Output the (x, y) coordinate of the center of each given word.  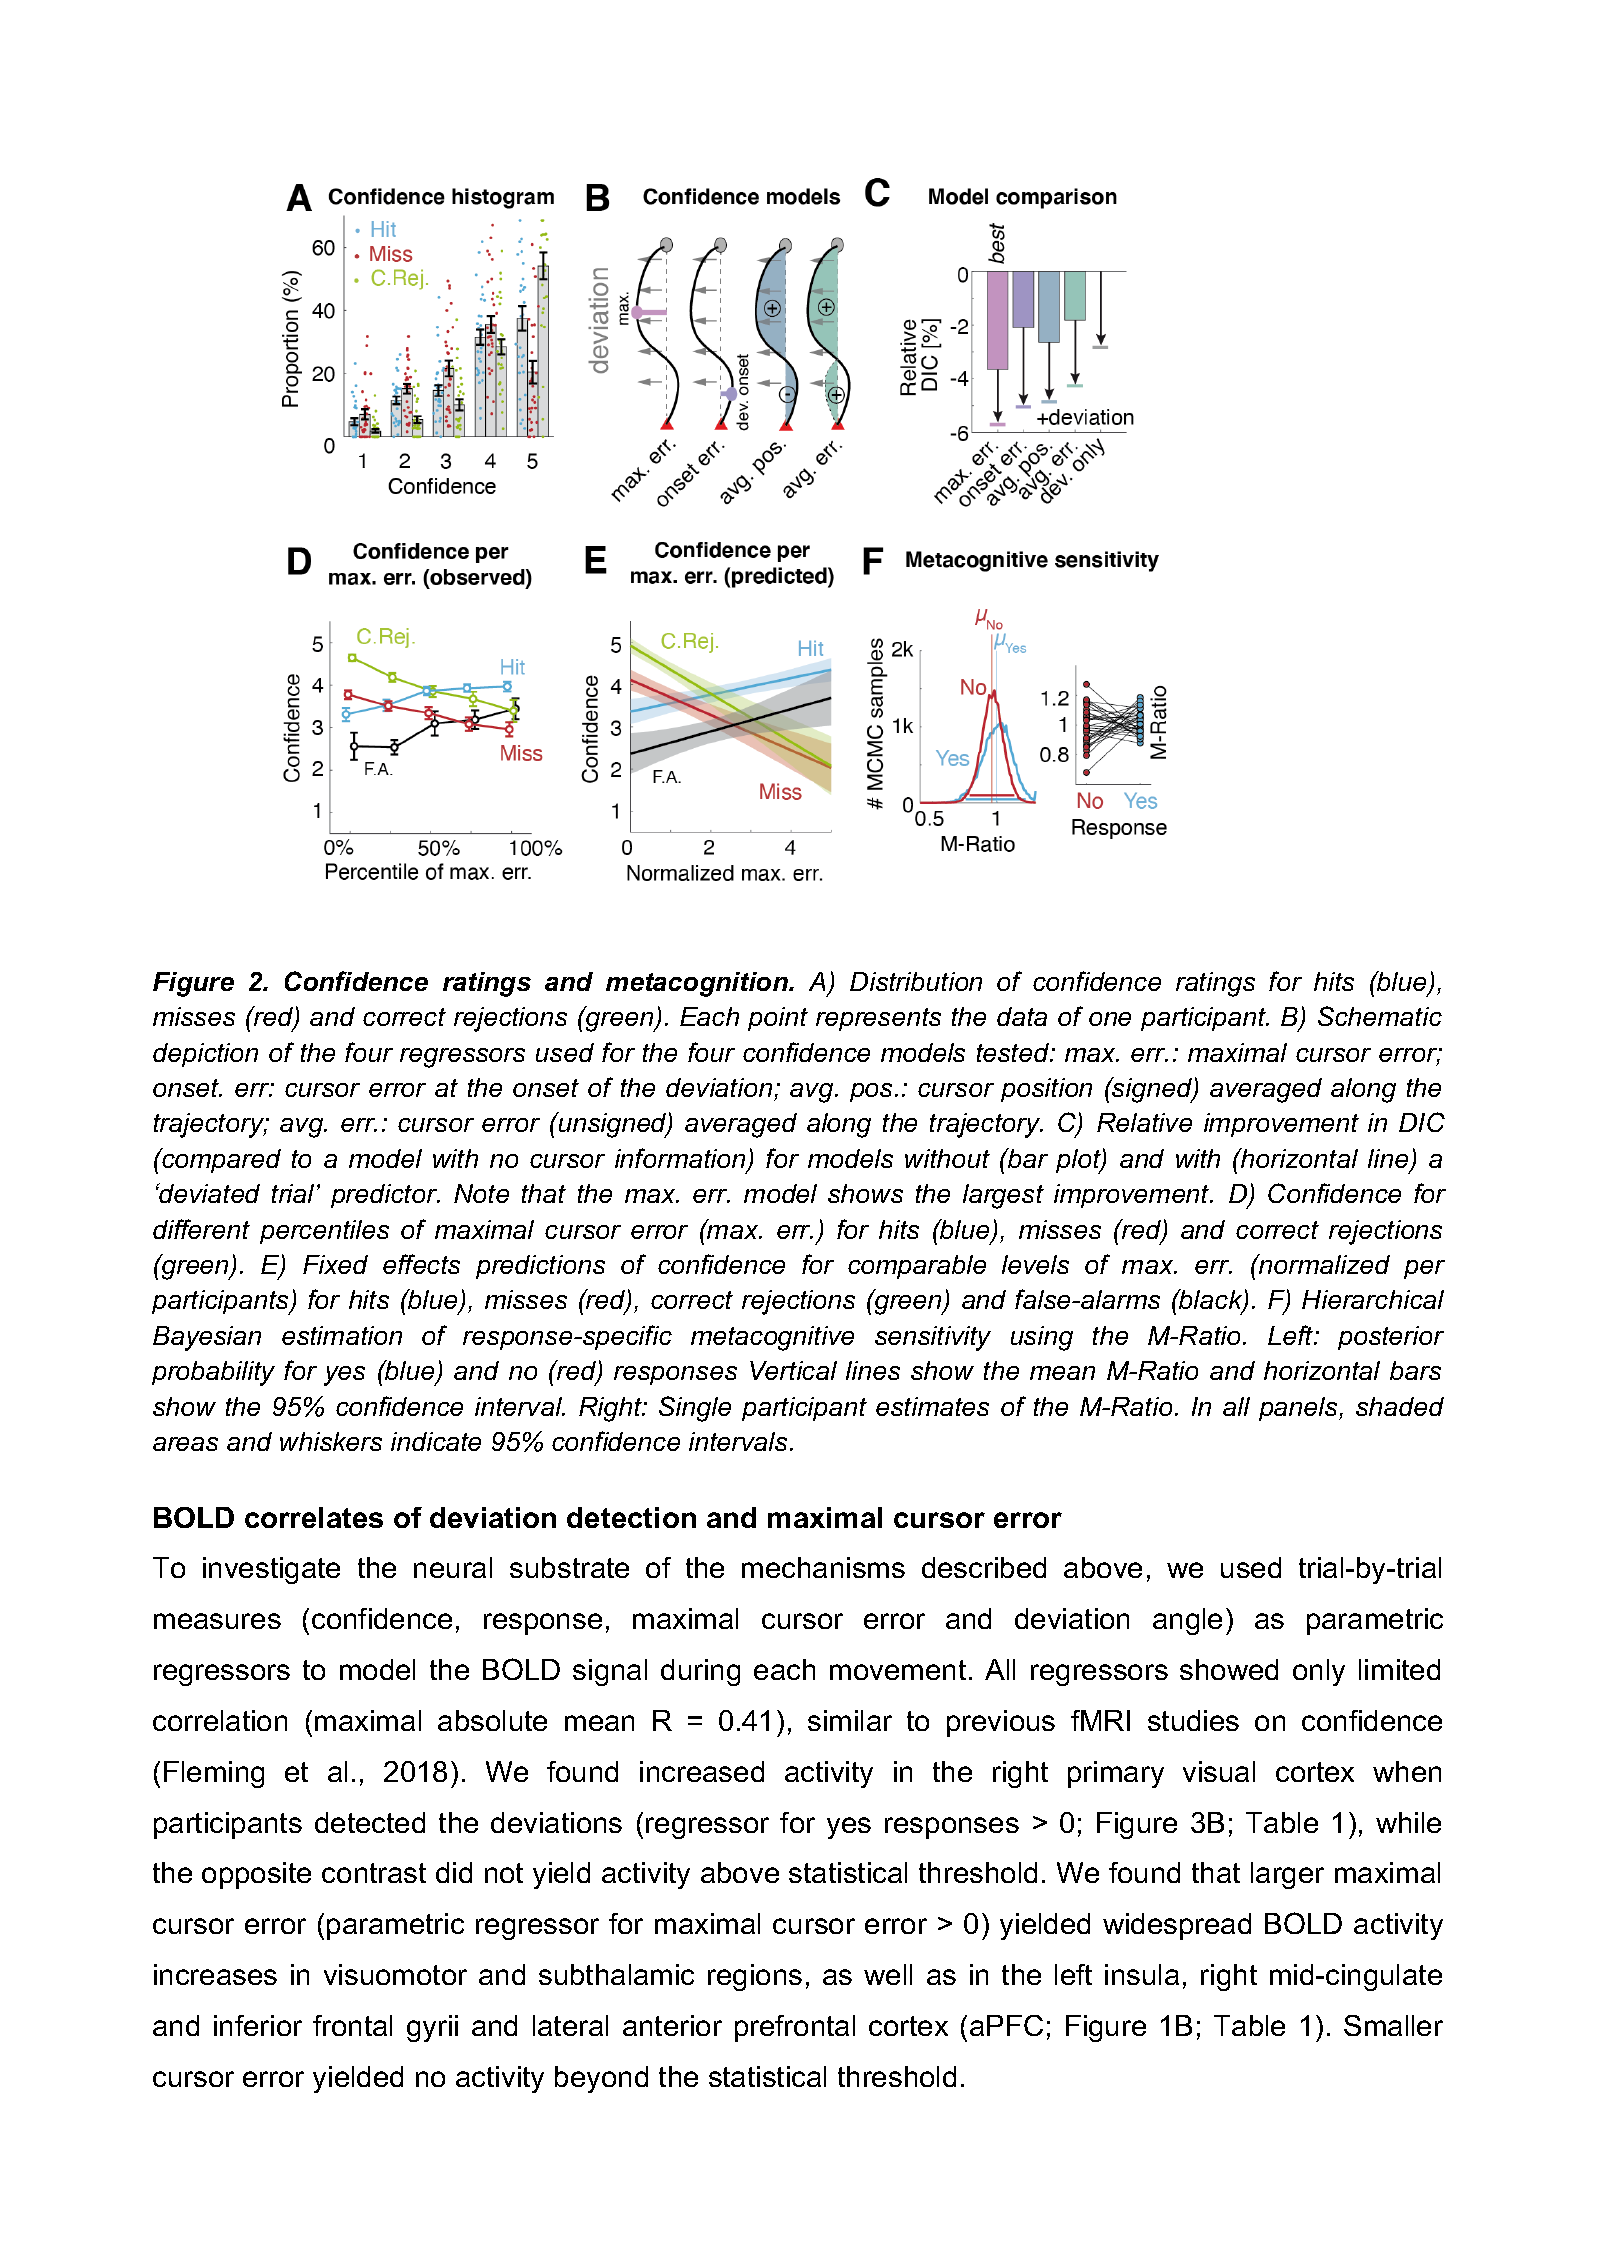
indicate (436, 1441)
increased (702, 1771)
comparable (917, 1267)
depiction (205, 1055)
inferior (258, 2025)
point (778, 1019)
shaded (1400, 1406)
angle (1187, 1621)
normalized (1323, 1264)
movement (898, 1670)
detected (370, 1822)
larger (1287, 1875)
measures (217, 1621)
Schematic (1380, 1016)
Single (695, 1409)
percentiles (324, 1232)
